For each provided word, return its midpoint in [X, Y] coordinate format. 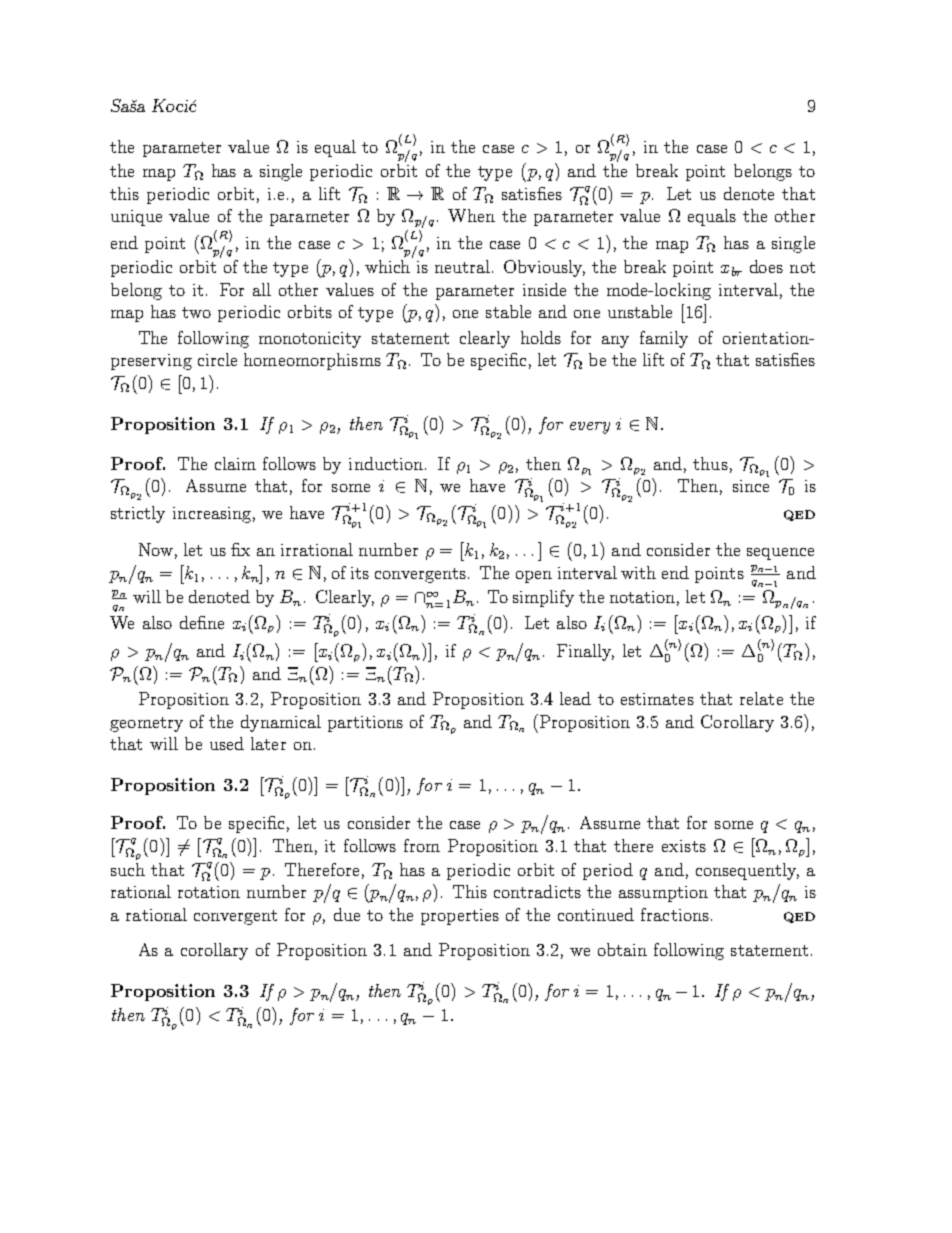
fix [240, 549]
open [534, 577]
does [766, 266]
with [638, 572]
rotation [209, 892]
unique [136, 218]
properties [460, 917]
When [471, 215]
